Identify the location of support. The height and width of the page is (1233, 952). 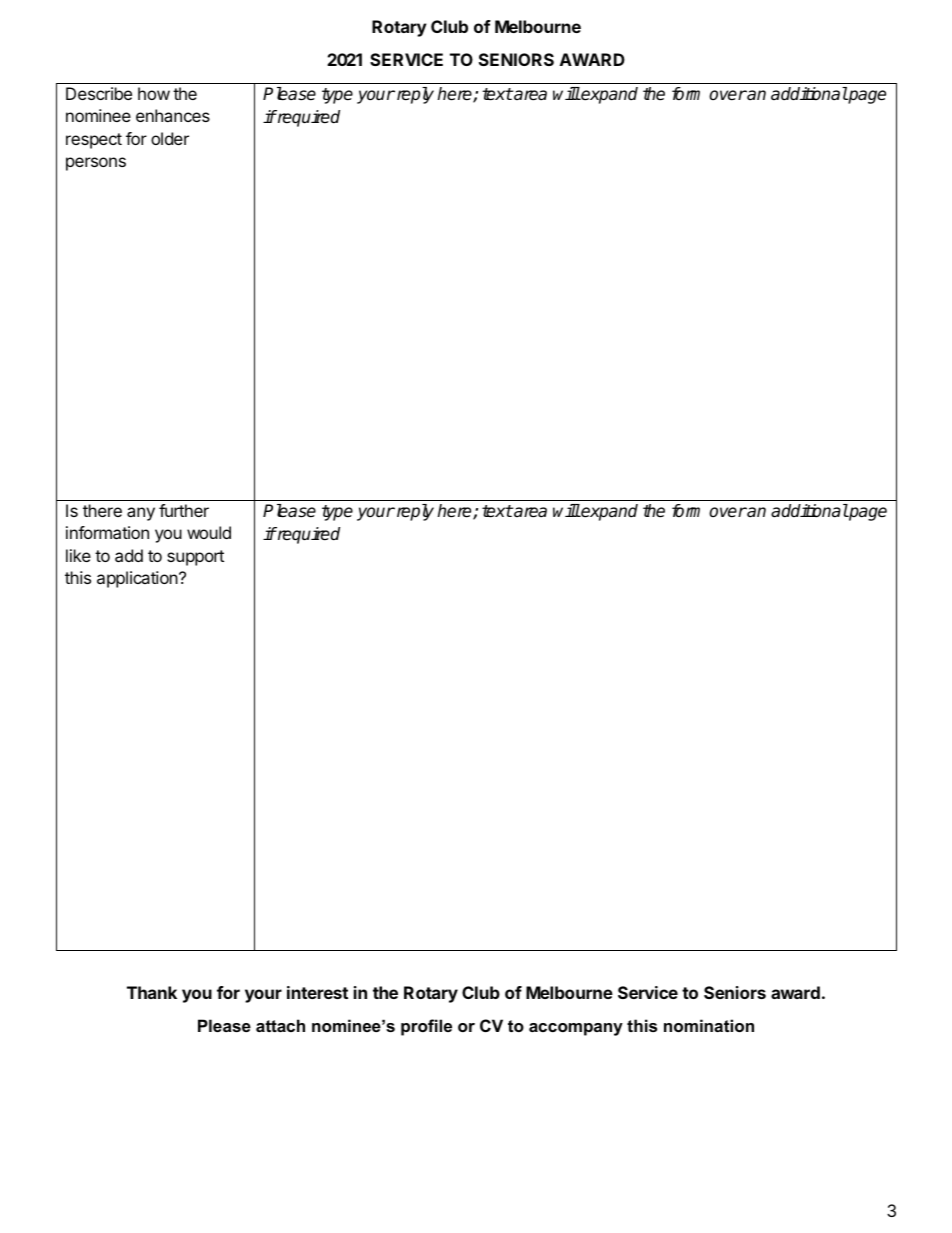
(195, 558).
